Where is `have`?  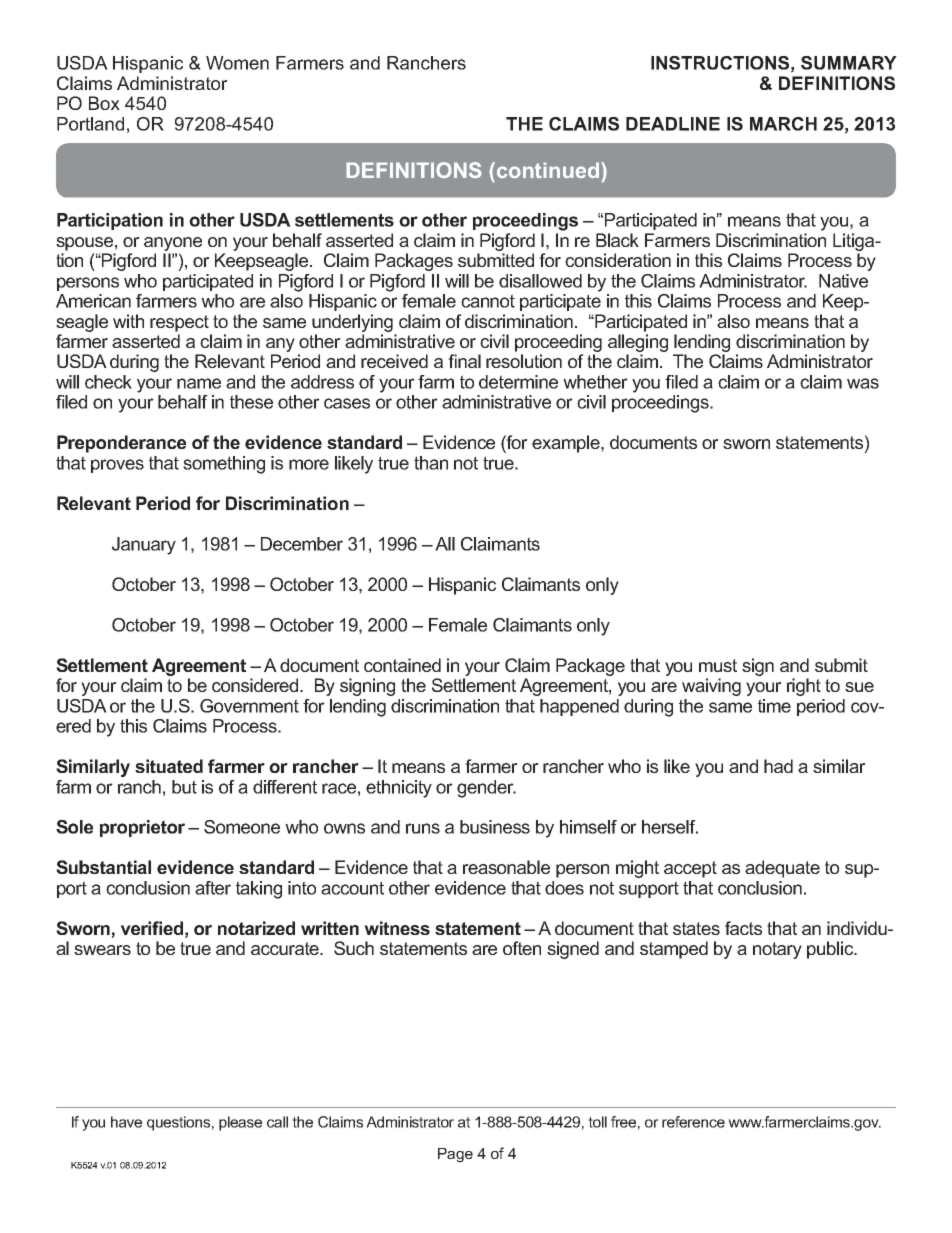 have is located at coordinates (126, 1122).
